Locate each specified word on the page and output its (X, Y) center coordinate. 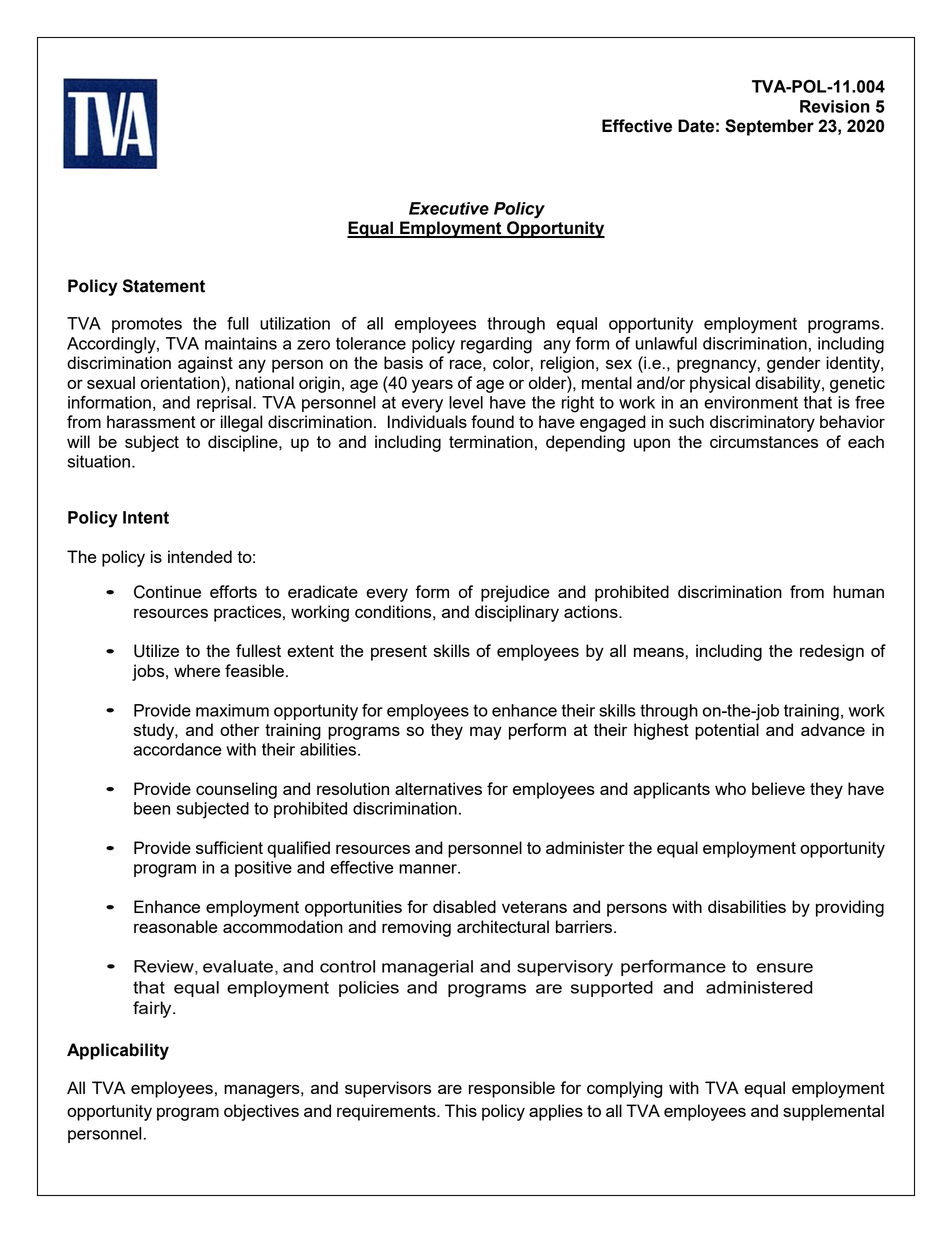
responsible (512, 1089)
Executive (449, 208)
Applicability (118, 1051)
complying (624, 1089)
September (769, 127)
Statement (164, 286)
